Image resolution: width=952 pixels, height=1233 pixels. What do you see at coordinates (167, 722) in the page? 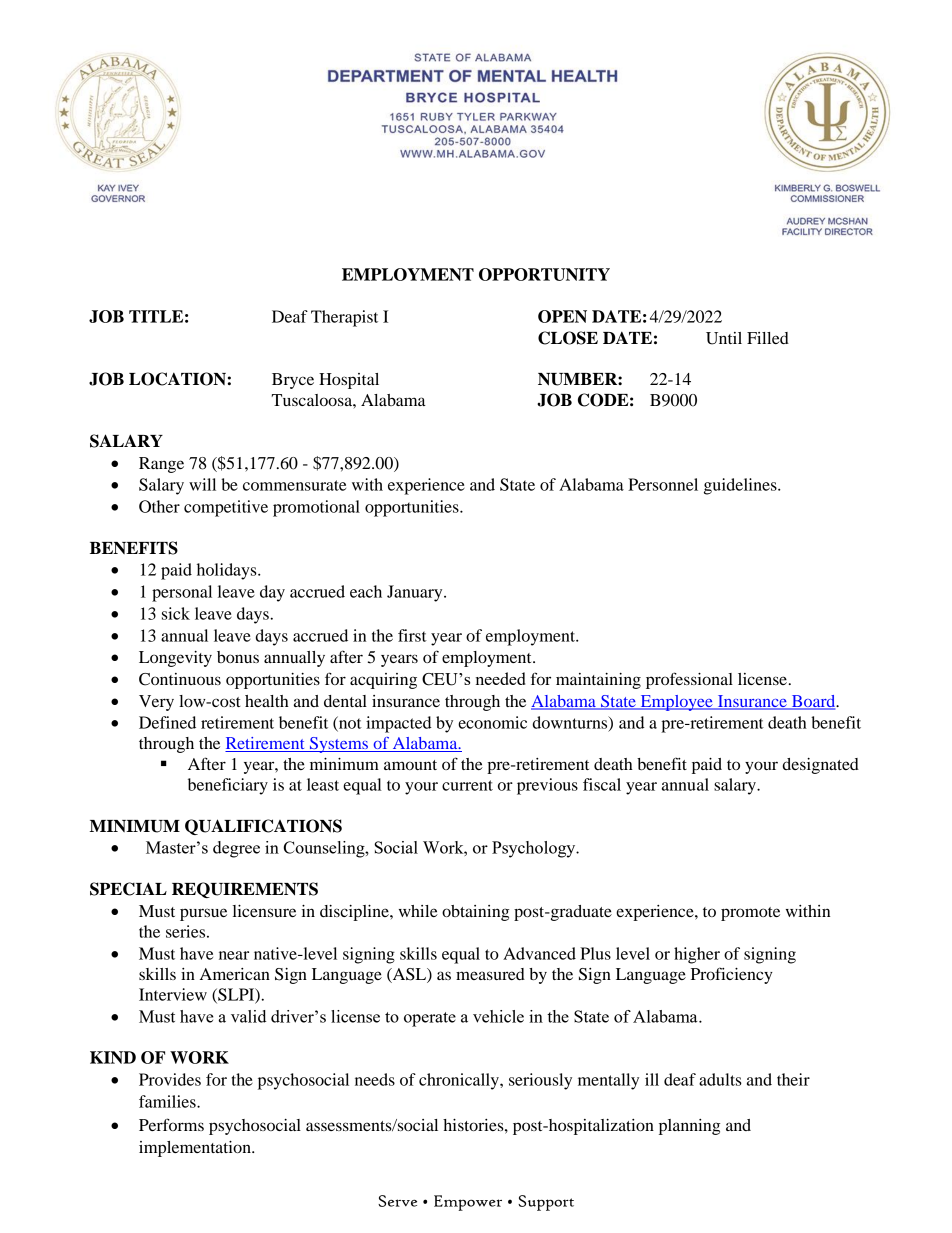
I see `Defined` at bounding box center [167, 722].
